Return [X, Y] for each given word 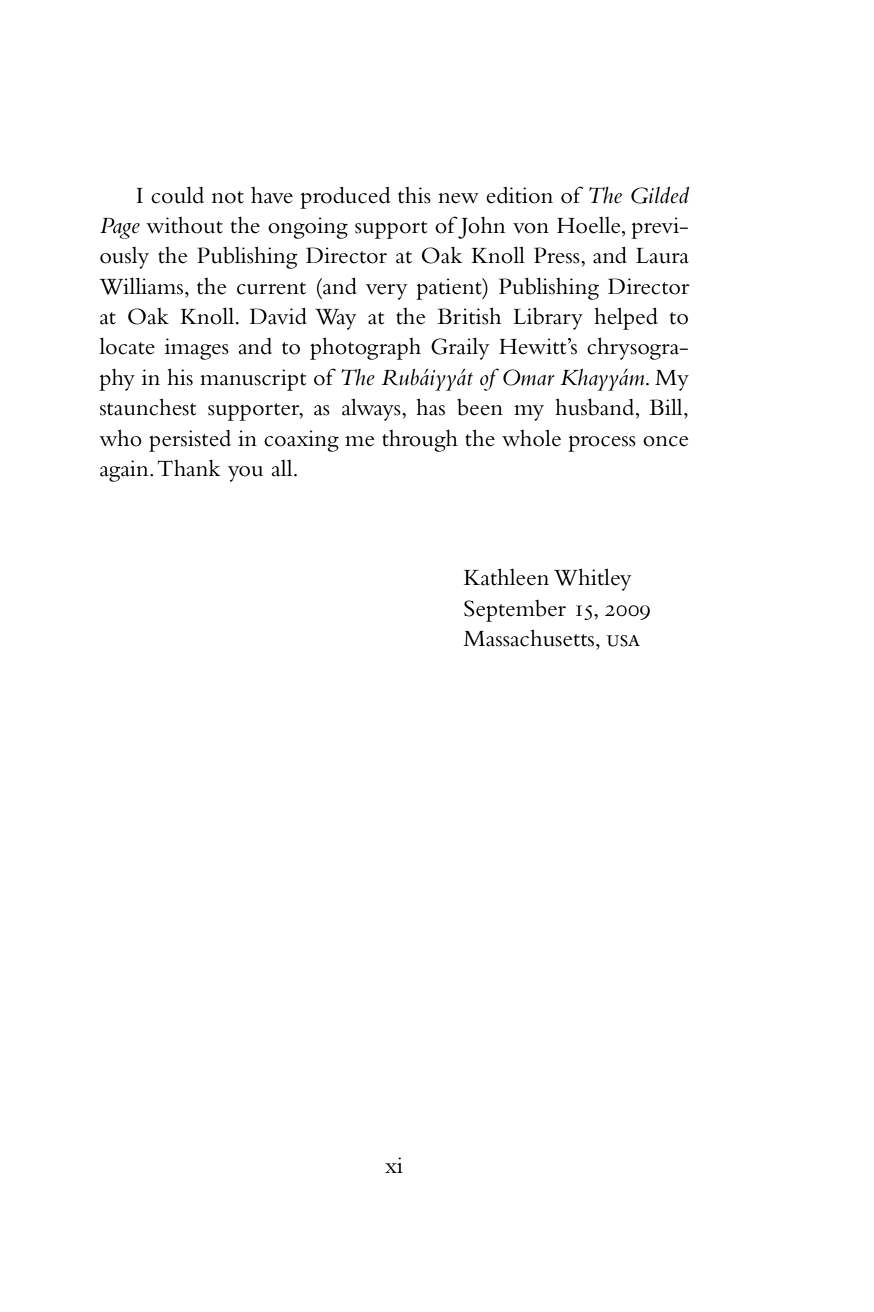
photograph [365, 348]
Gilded [660, 195]
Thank [189, 468]
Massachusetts [528, 638]
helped [626, 318]
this [414, 195]
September [515, 611]
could [177, 195]
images [197, 349]
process [602, 443]
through [420, 440]
